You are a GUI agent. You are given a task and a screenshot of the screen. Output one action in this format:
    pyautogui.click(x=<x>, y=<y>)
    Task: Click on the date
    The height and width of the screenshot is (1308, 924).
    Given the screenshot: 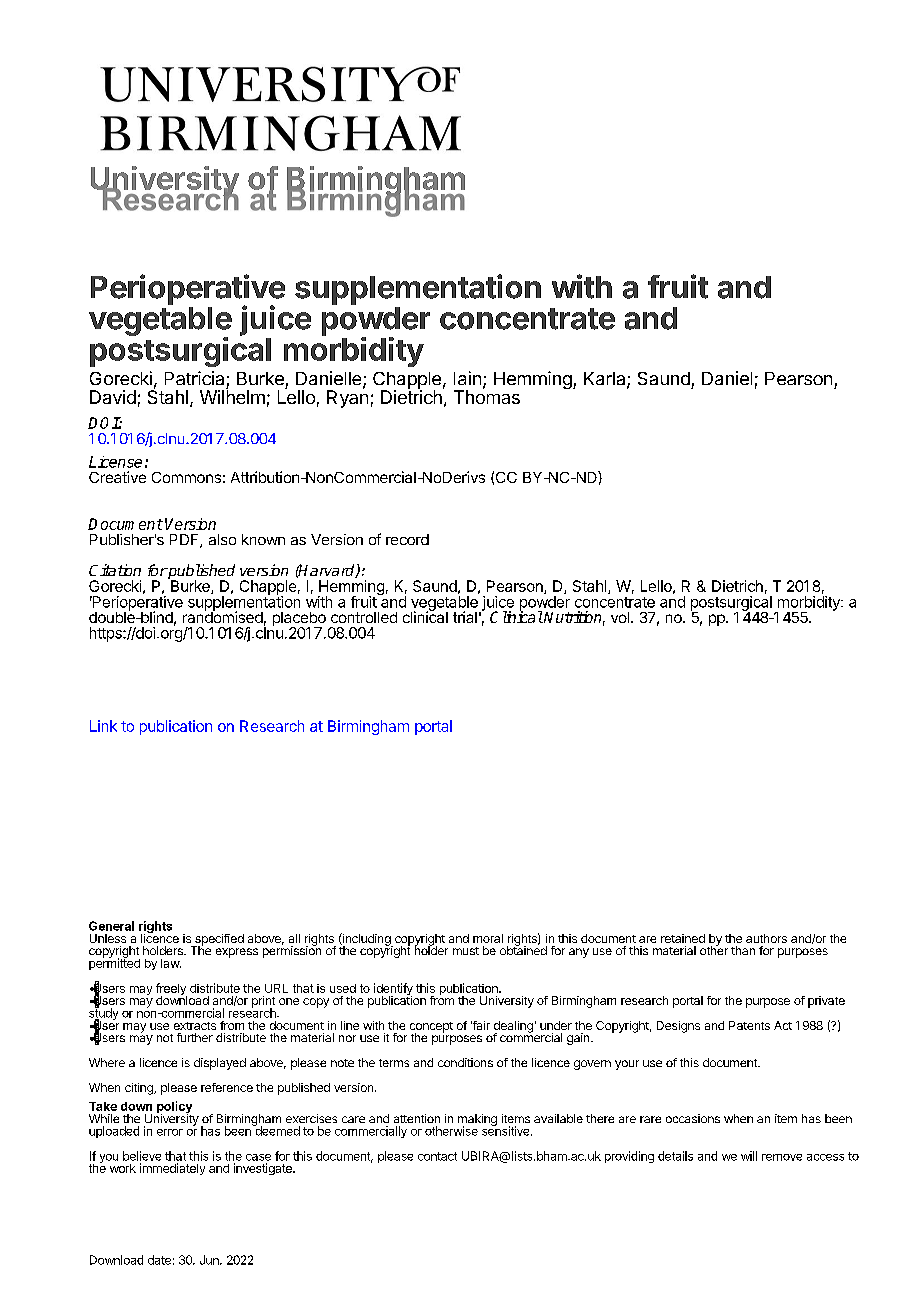 What is the action you would take?
    pyautogui.click(x=159, y=1260)
